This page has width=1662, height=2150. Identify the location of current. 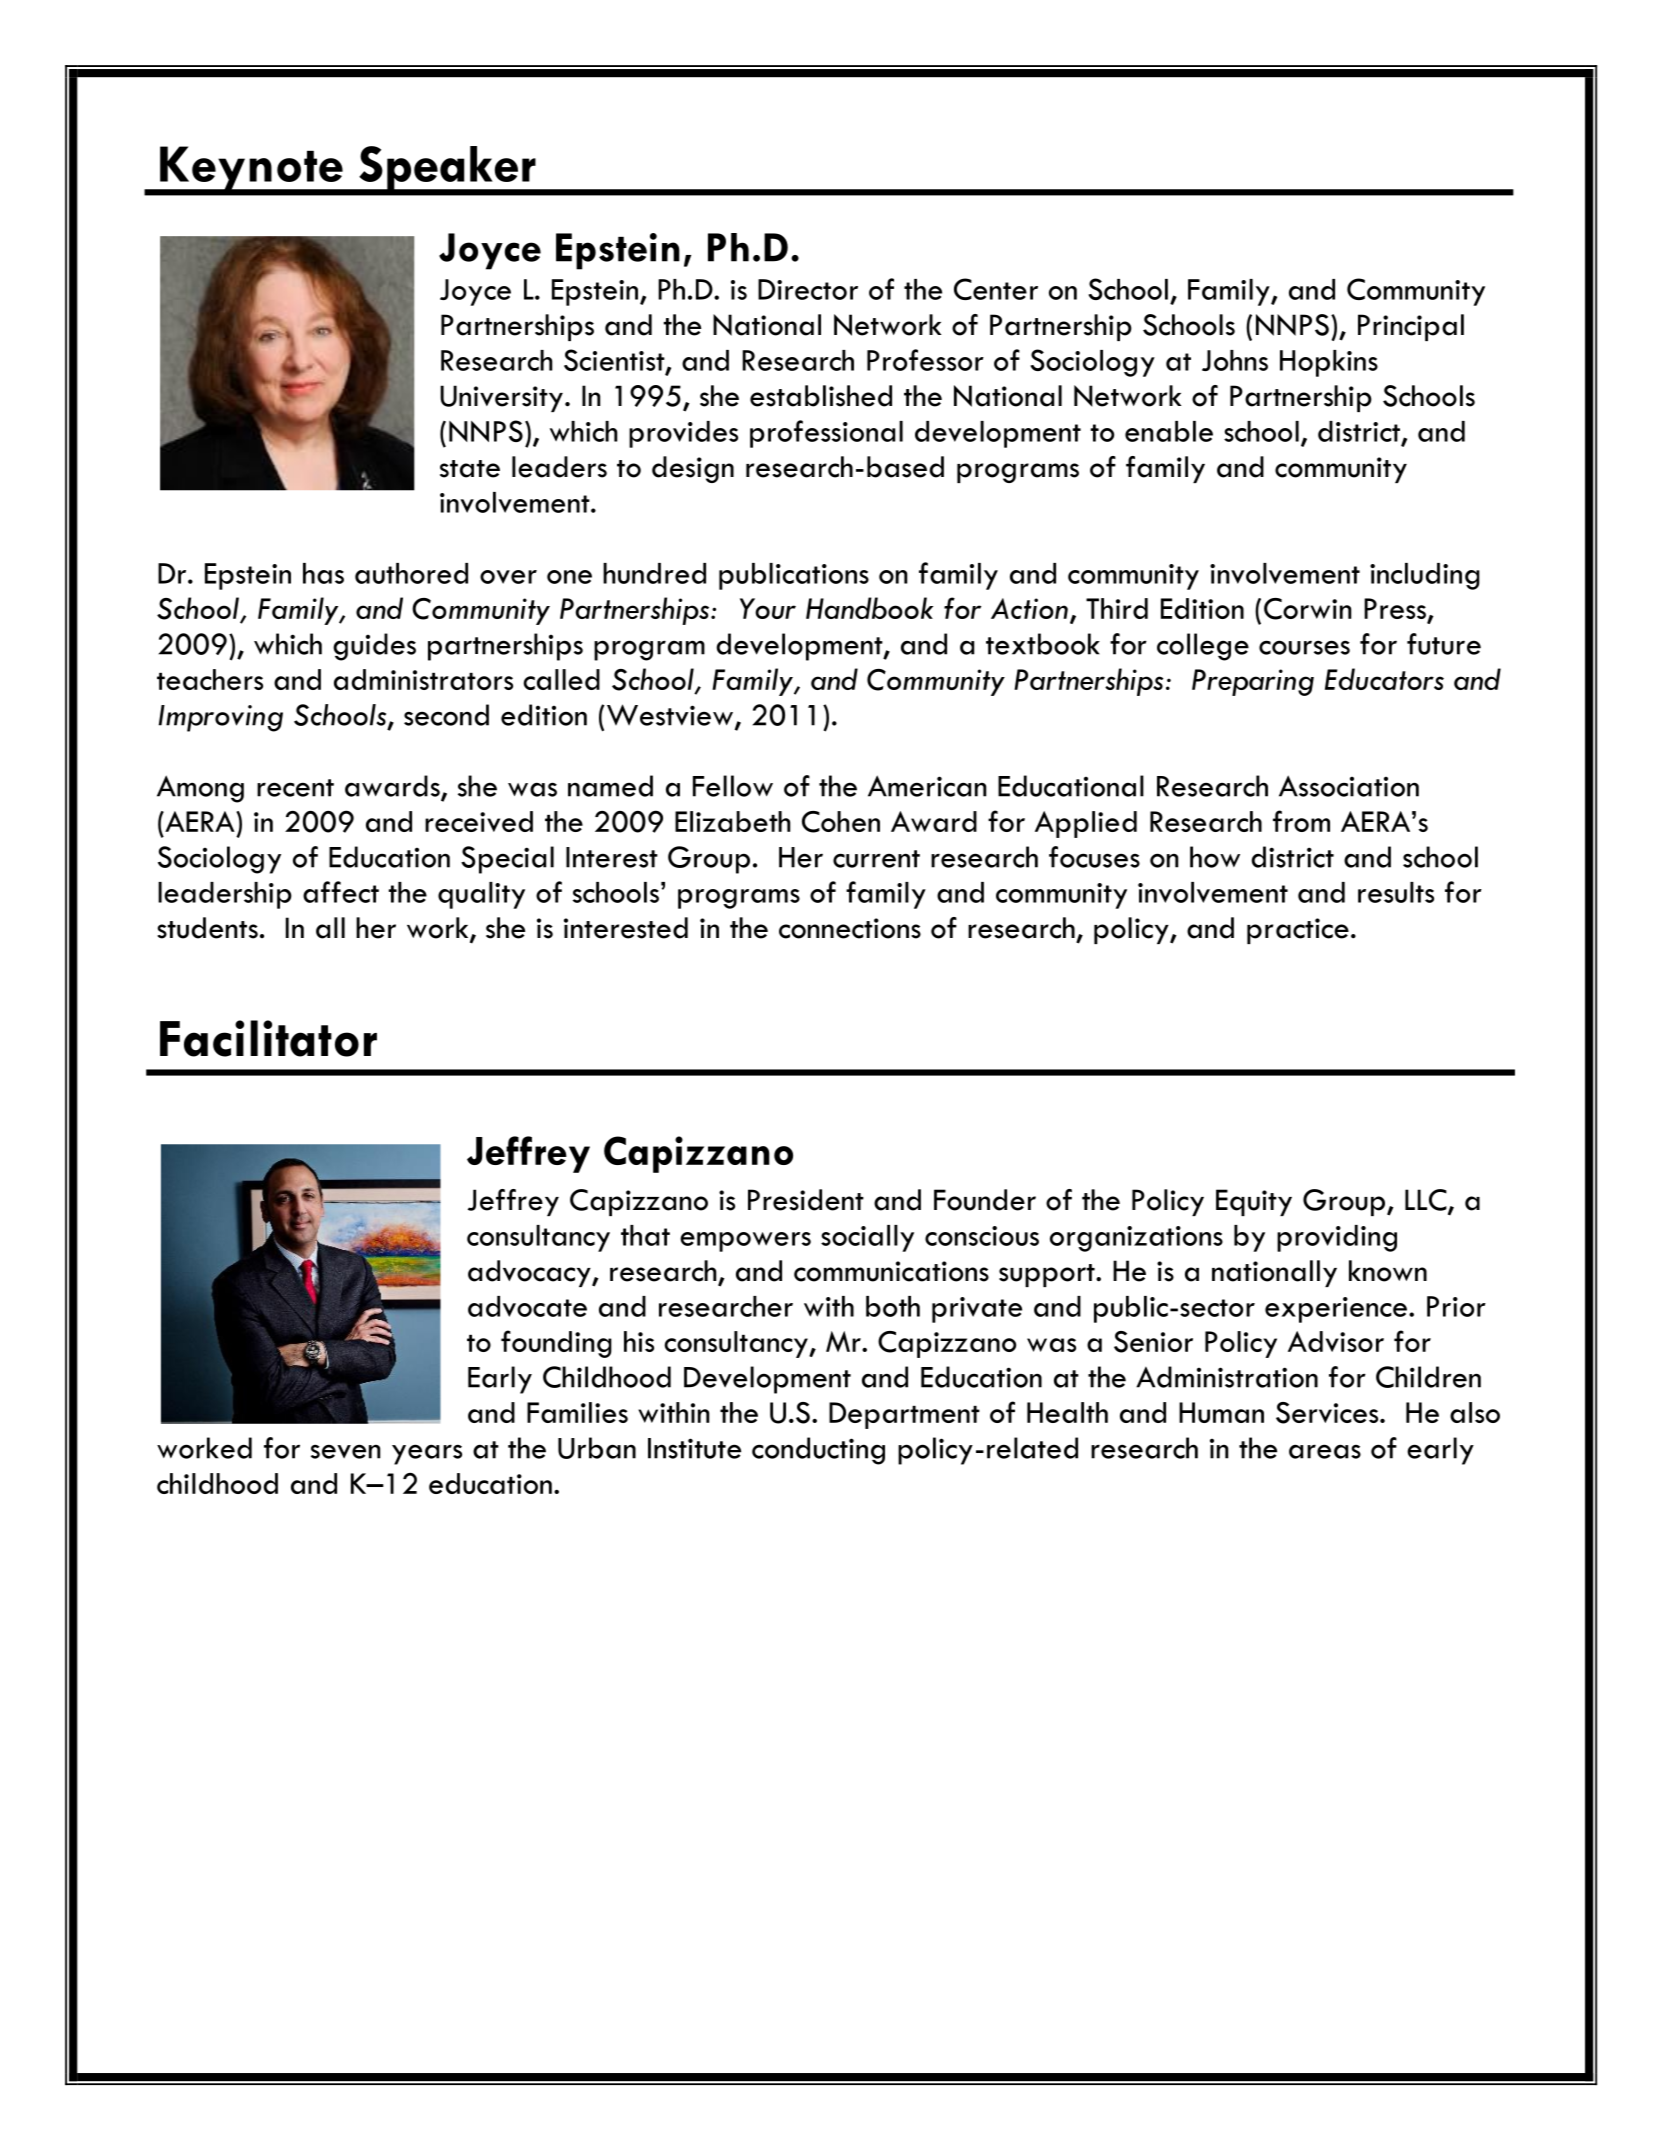
(876, 859).
